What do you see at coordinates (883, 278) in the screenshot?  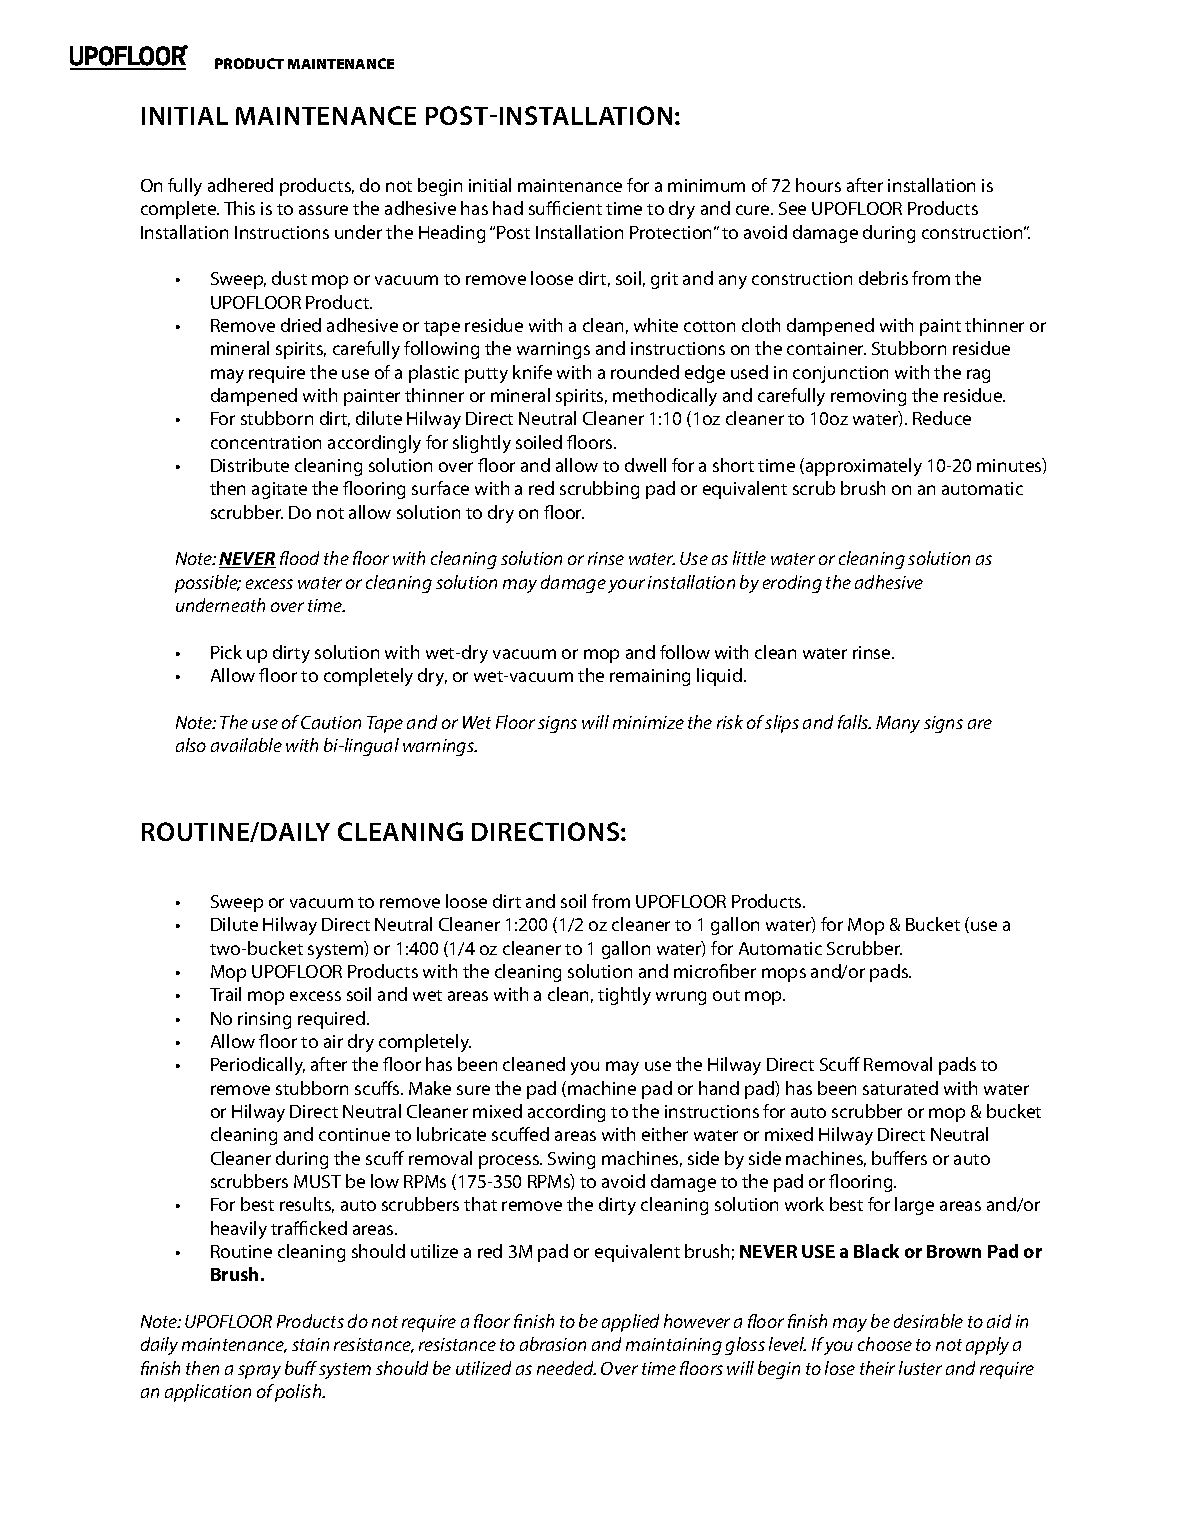 I see `debris` at bounding box center [883, 278].
